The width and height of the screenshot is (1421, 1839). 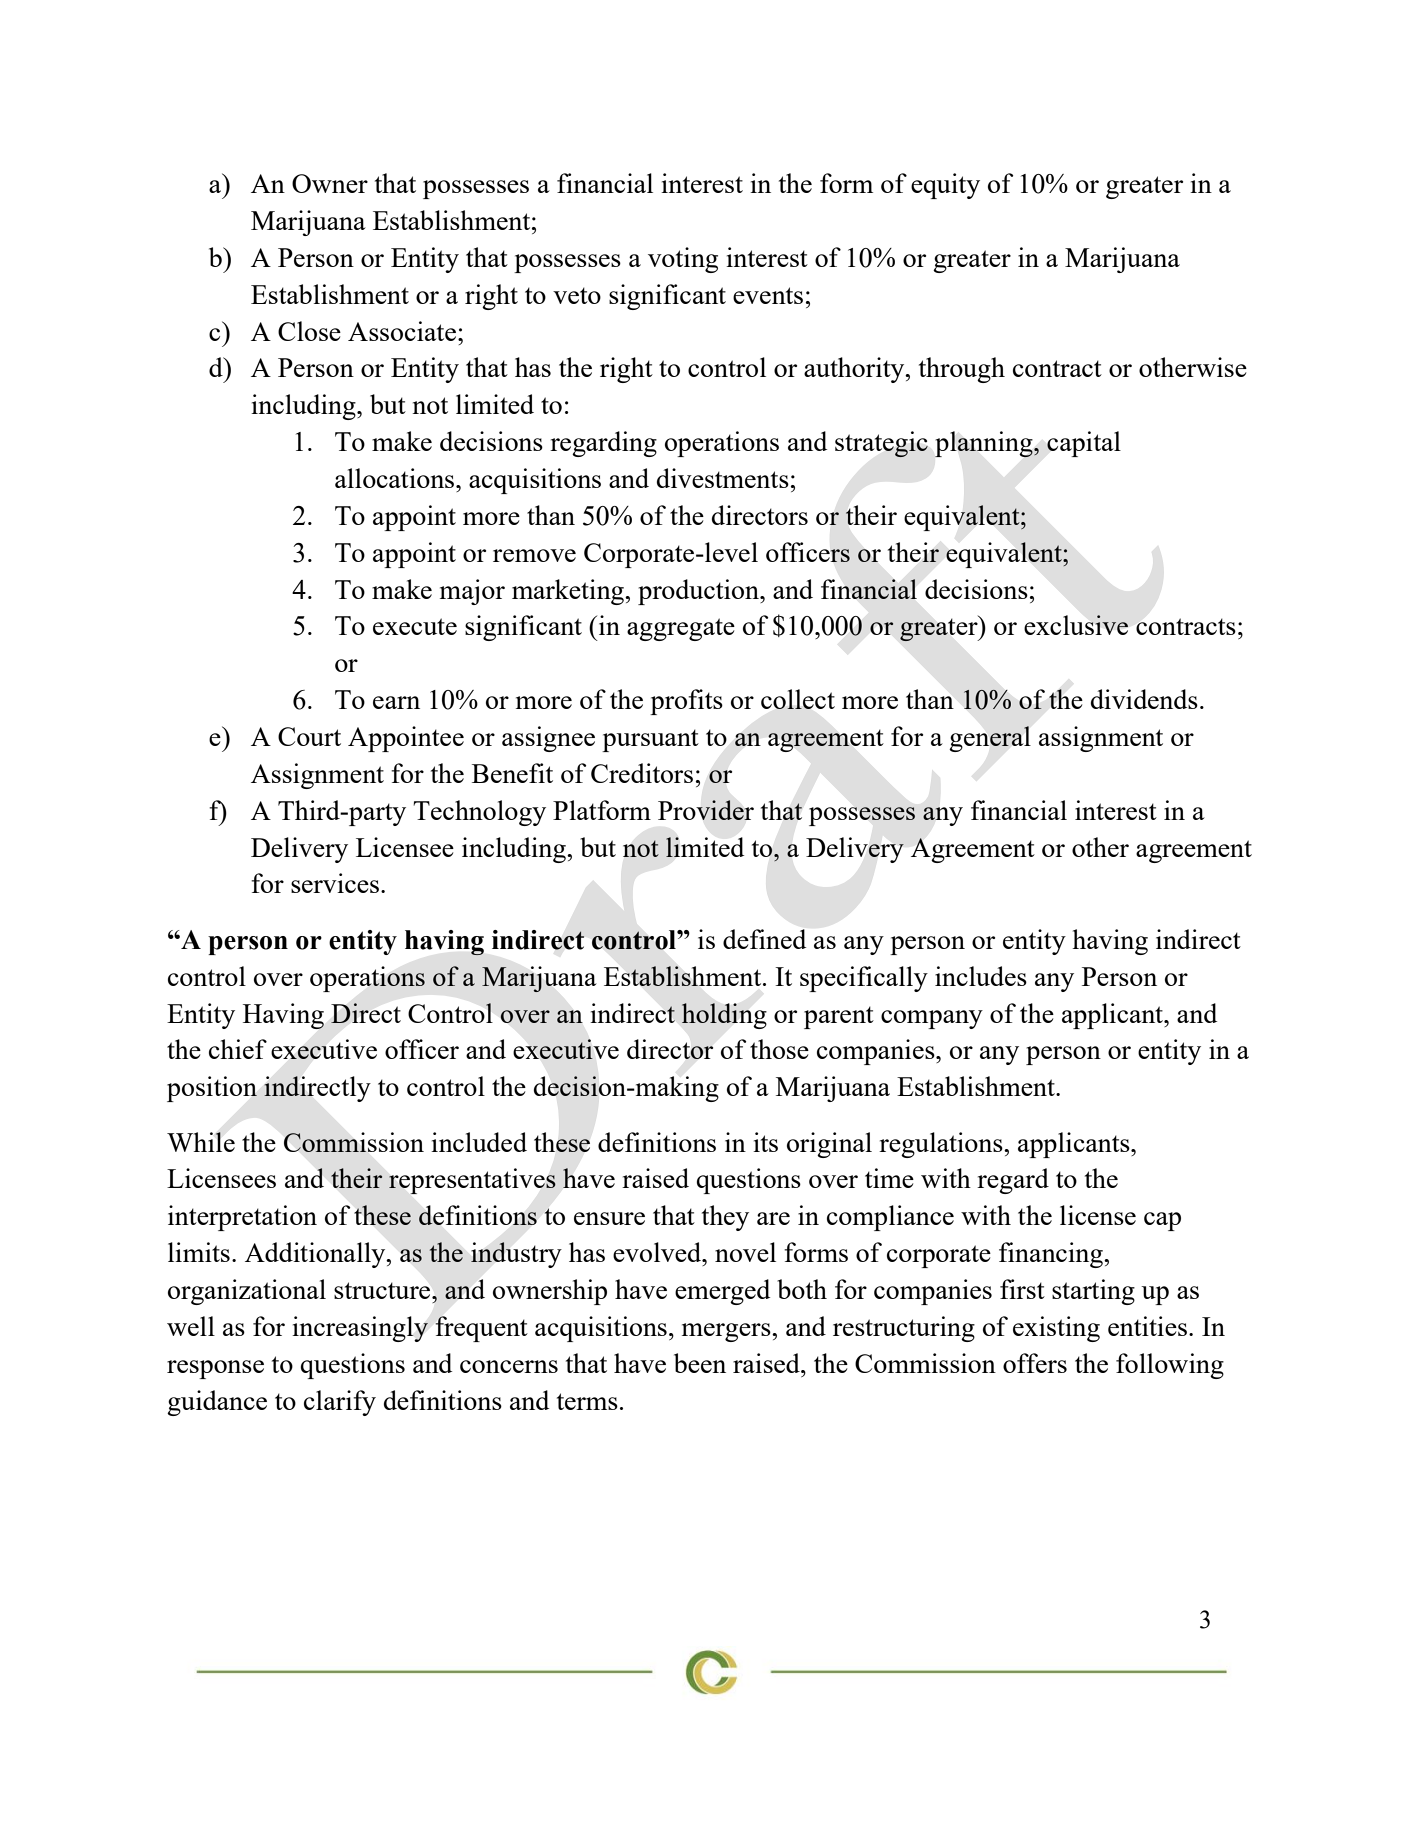 I want to click on production, so click(x=699, y=592).
